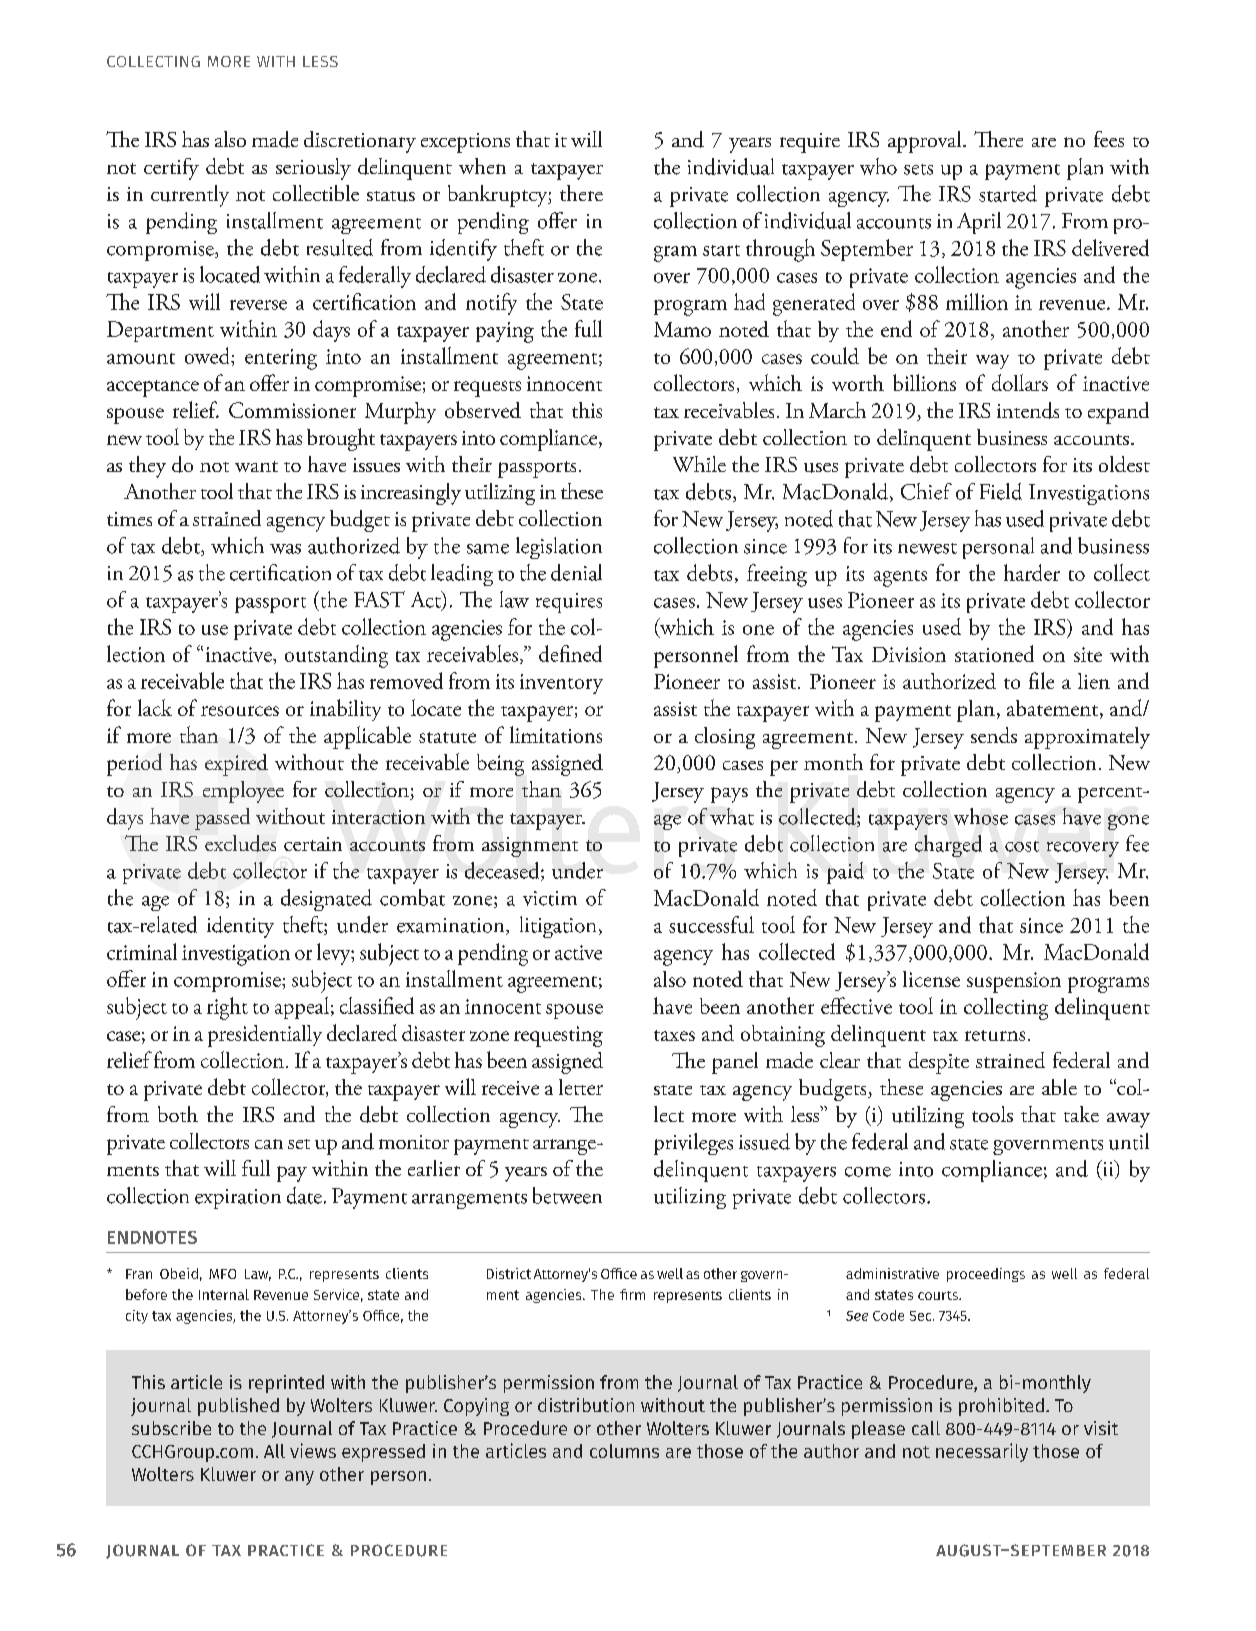 Image resolution: width=1256 pixels, height=1631 pixels. I want to click on Field, so click(1001, 491).
